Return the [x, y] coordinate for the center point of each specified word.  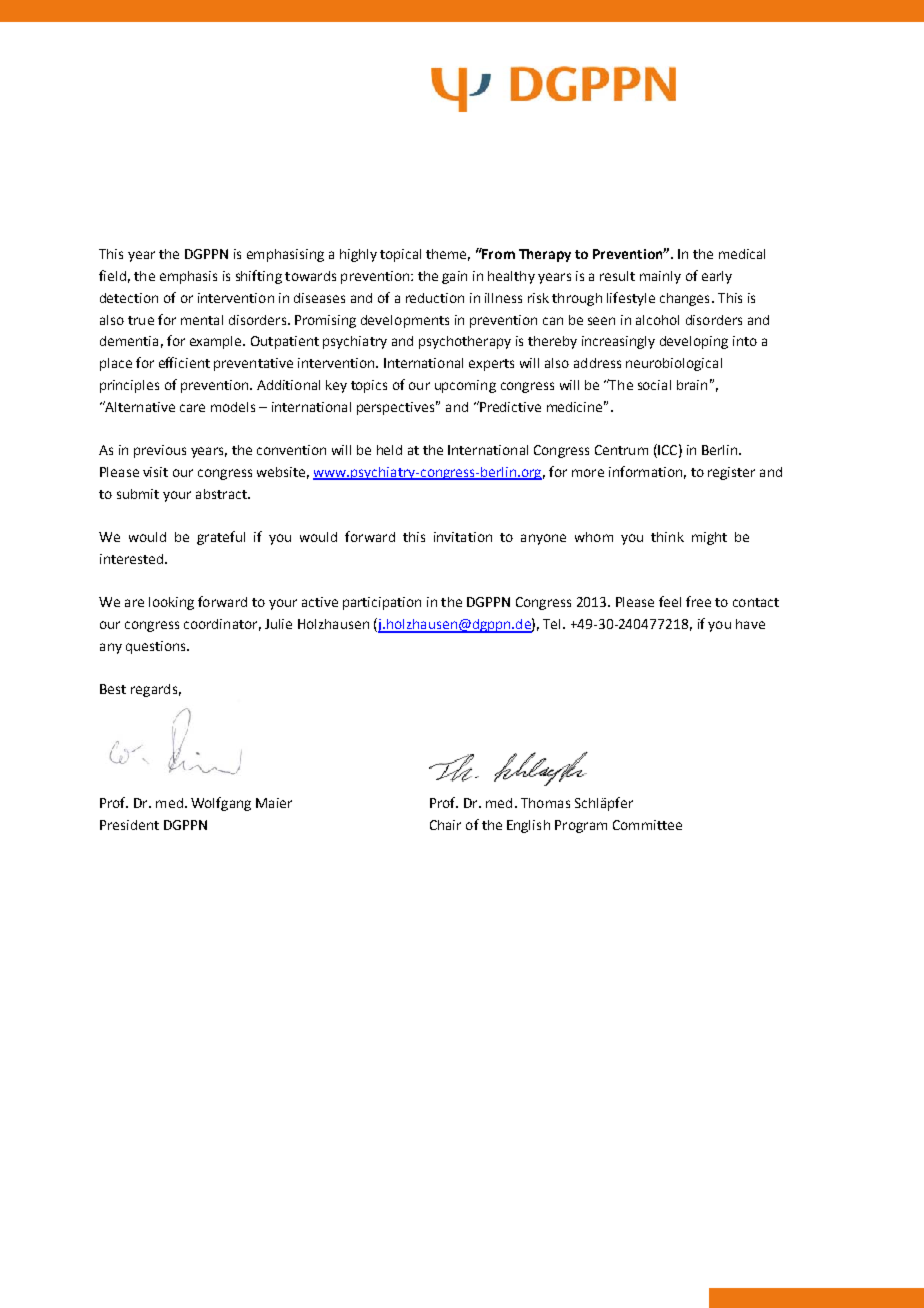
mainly [660, 277]
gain [454, 277]
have [750, 624]
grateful [221, 538]
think [667, 537]
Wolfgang [221, 804]
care [192, 408]
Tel [551, 624]
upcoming [465, 386]
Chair [445, 825]
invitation [463, 537]
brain [692, 385]
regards [154, 690]
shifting [259, 277]
